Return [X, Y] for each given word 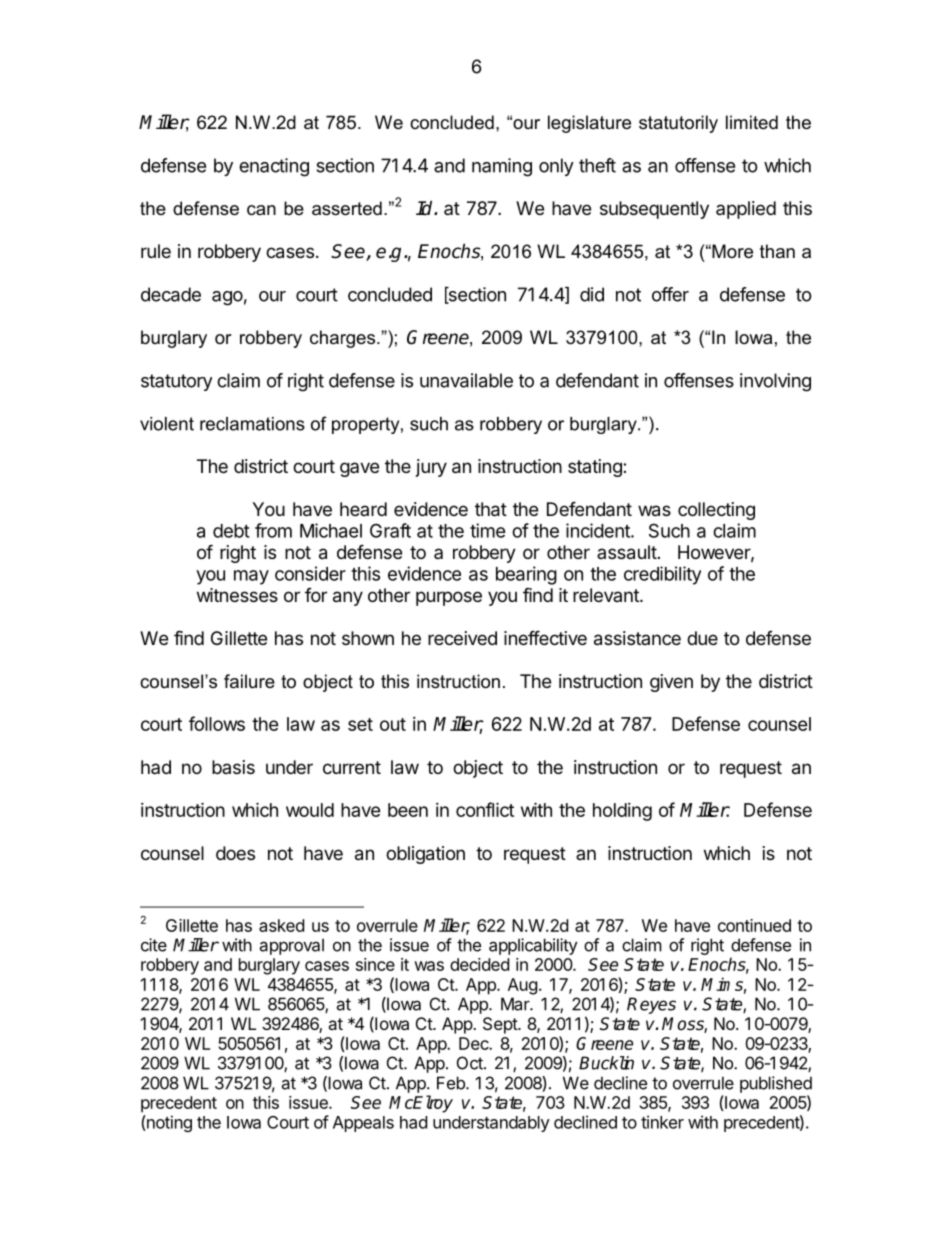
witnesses [237, 595]
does [235, 853]
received [462, 638]
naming [502, 167]
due [702, 638]
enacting [274, 167]
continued [754, 925]
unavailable [466, 380]
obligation [425, 855]
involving [775, 382]
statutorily [678, 124]
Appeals [363, 1124]
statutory [176, 382]
